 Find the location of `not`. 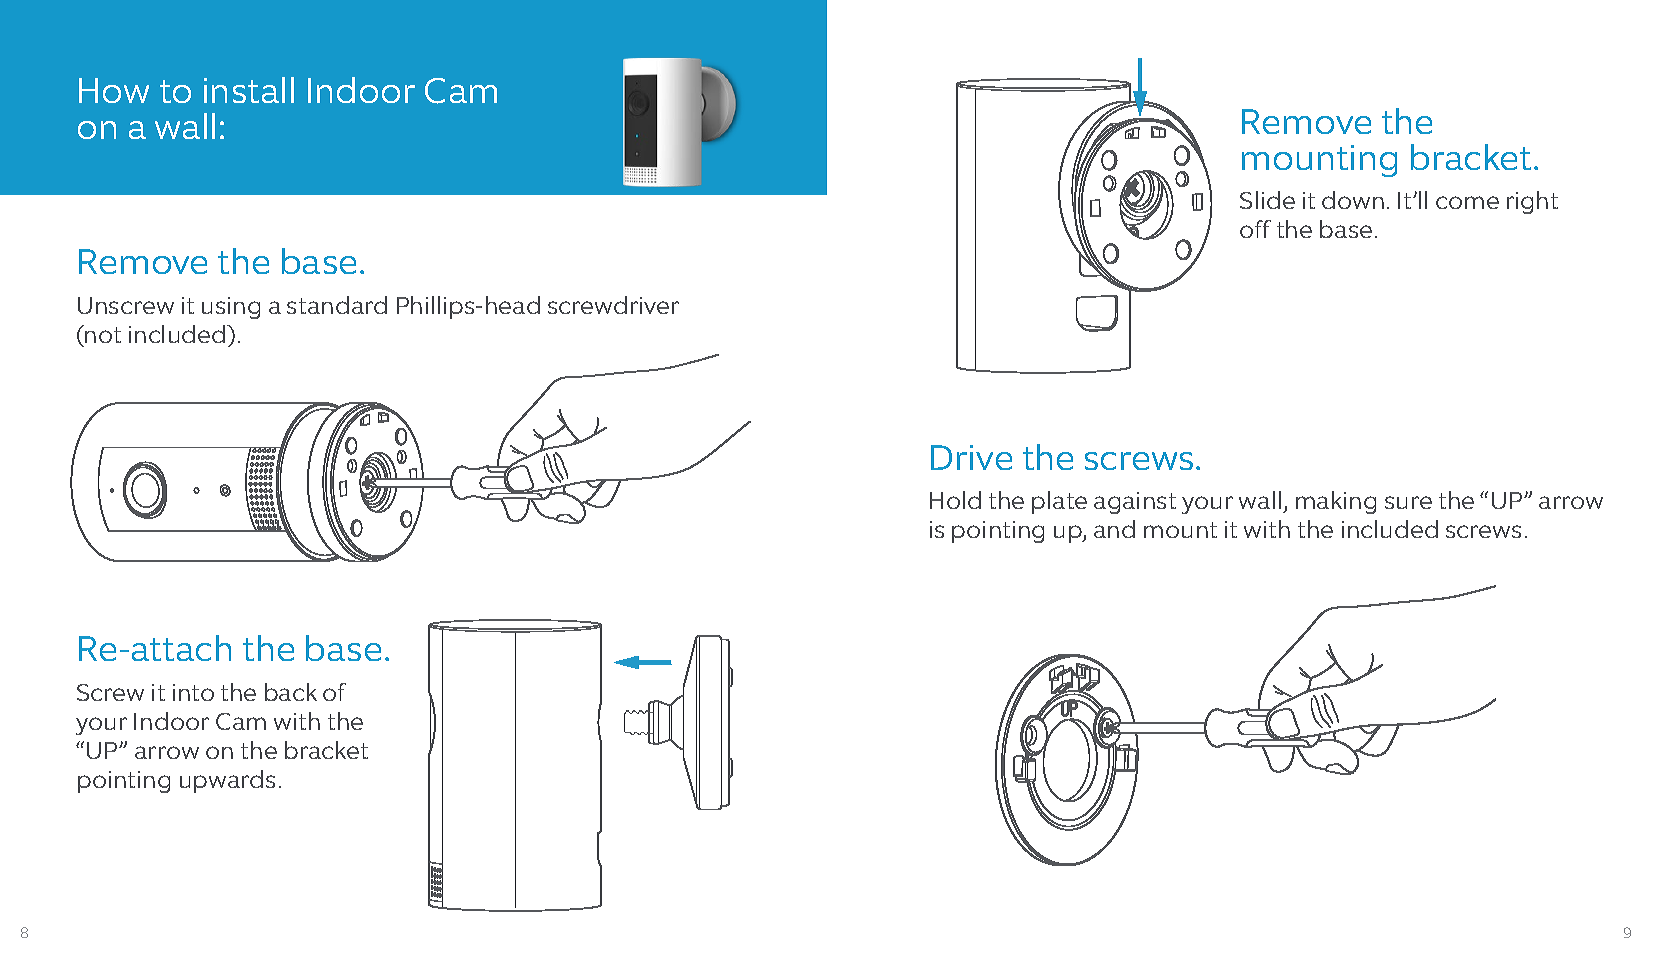

not is located at coordinates (102, 334).
